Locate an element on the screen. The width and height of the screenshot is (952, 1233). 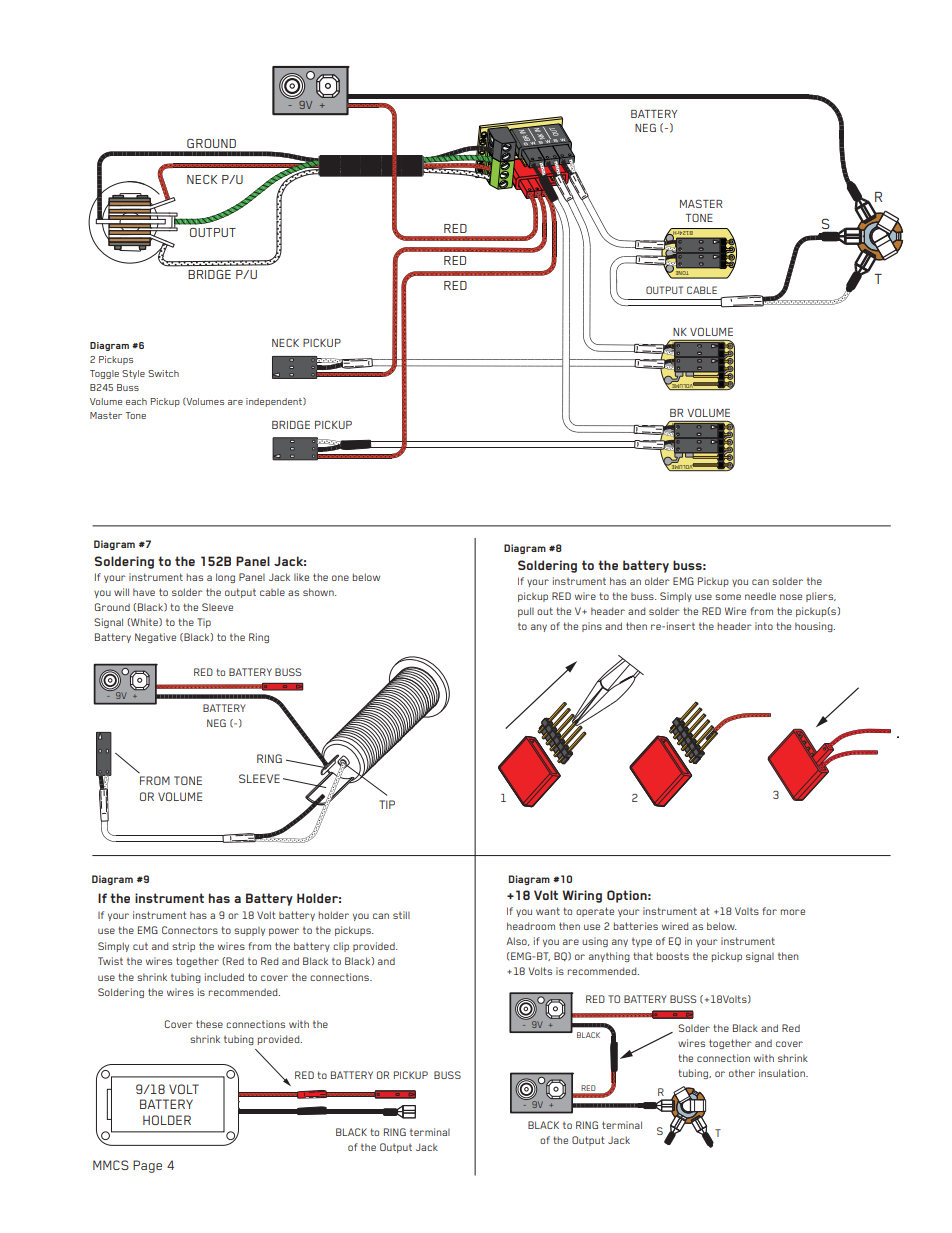
Negative is located at coordinates (155, 638).
